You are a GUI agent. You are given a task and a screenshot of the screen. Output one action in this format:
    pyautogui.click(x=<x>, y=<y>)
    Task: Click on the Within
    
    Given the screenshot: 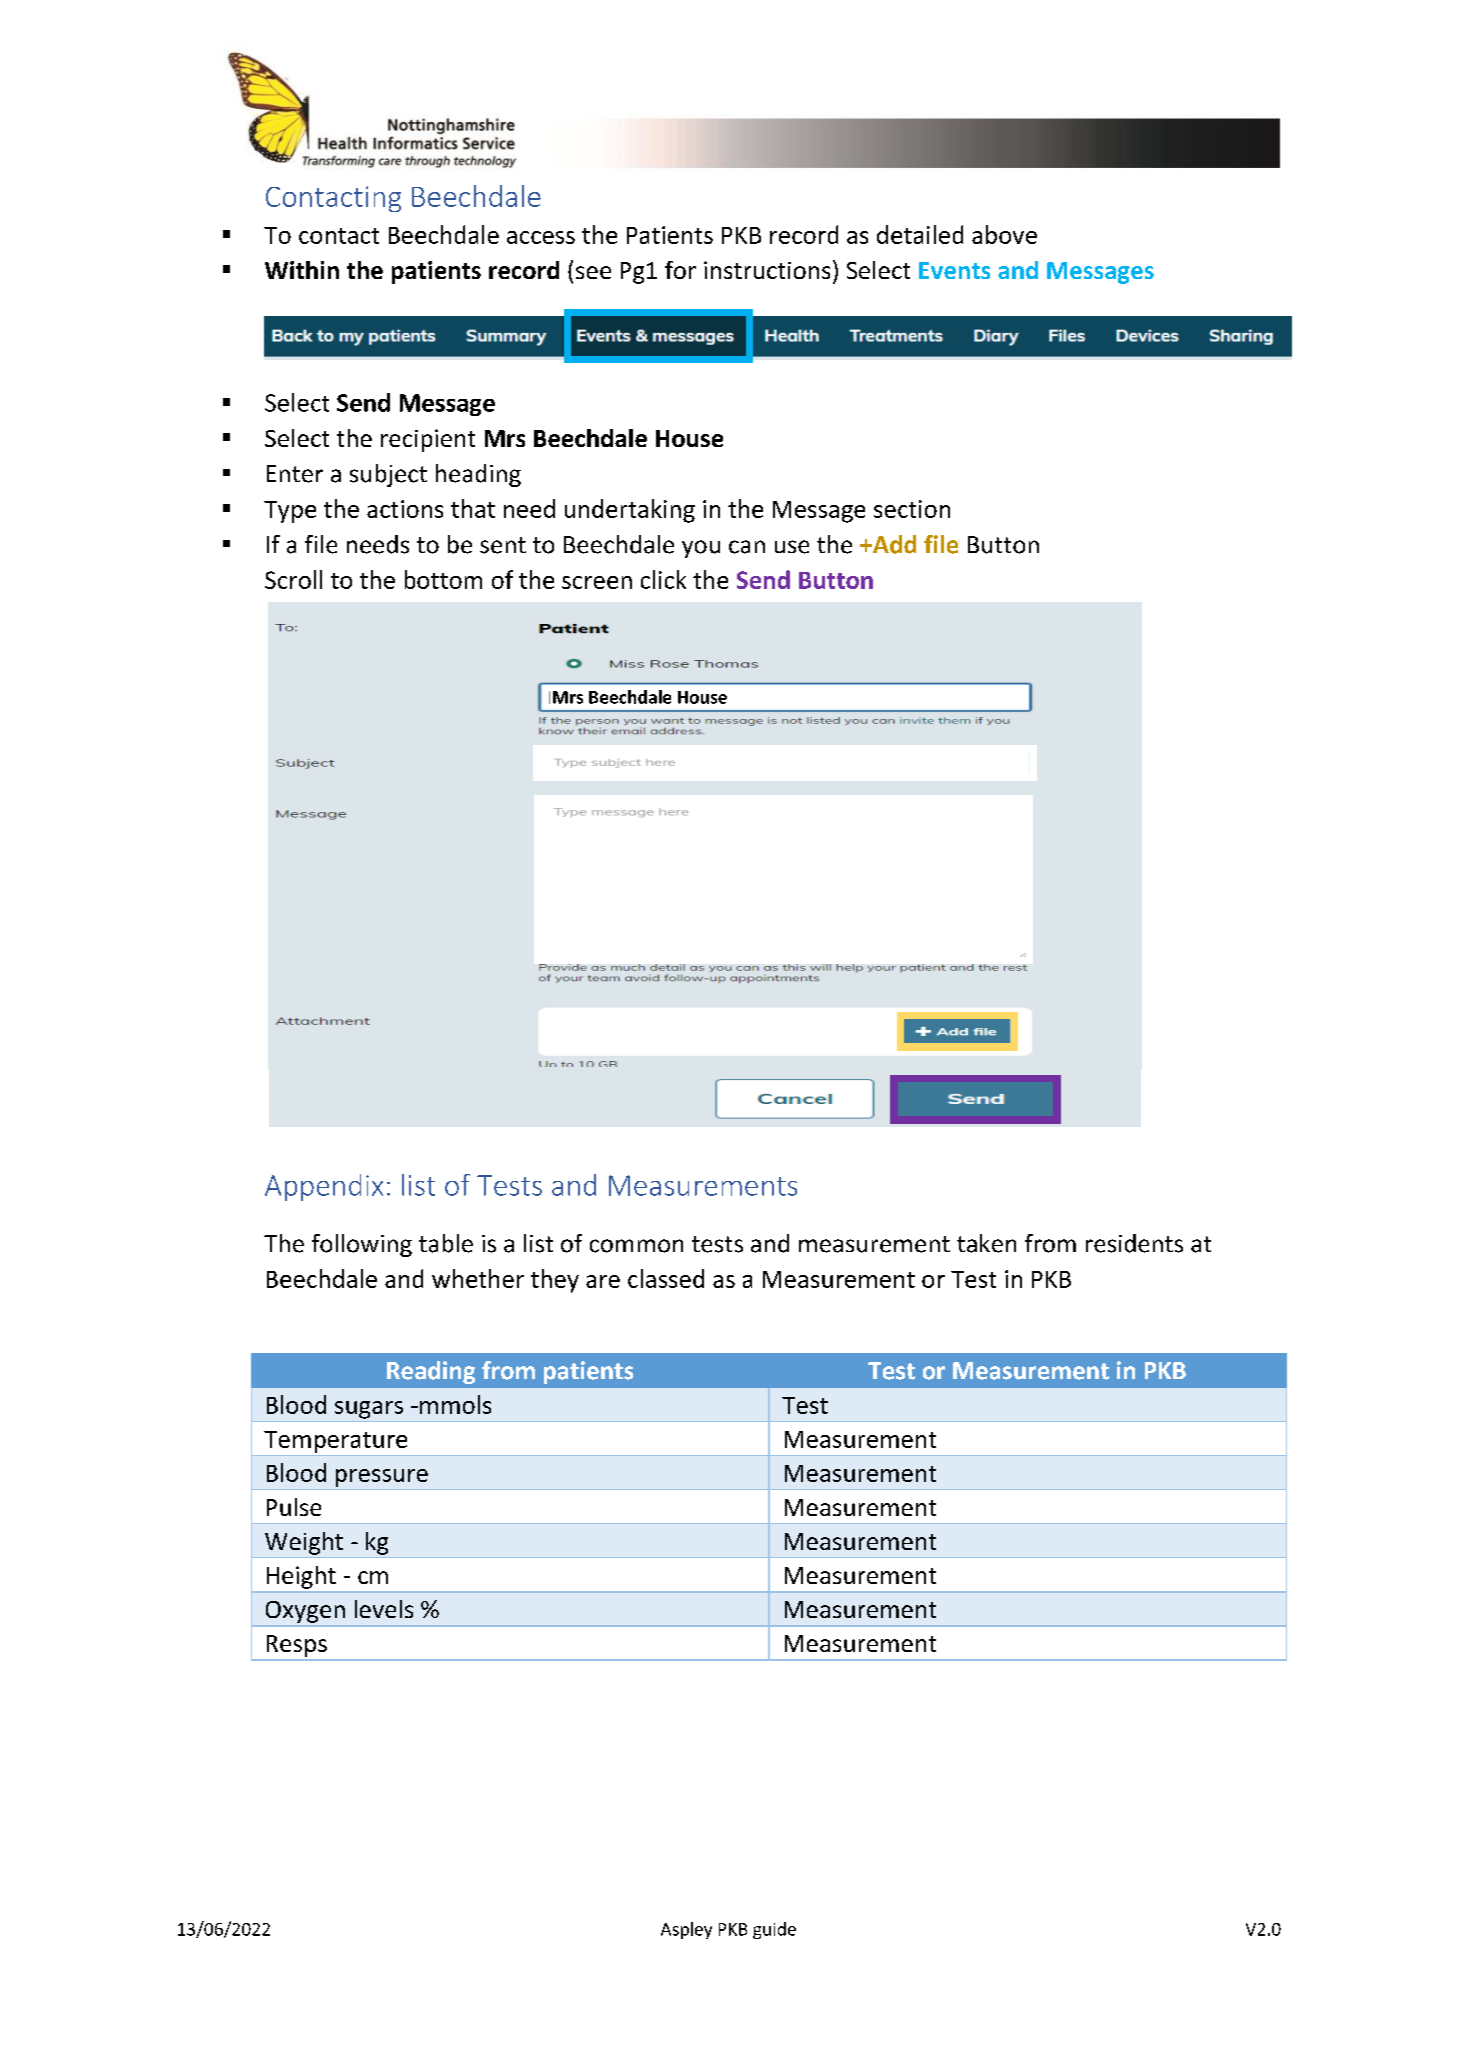 What is the action you would take?
    pyautogui.click(x=302, y=270)
